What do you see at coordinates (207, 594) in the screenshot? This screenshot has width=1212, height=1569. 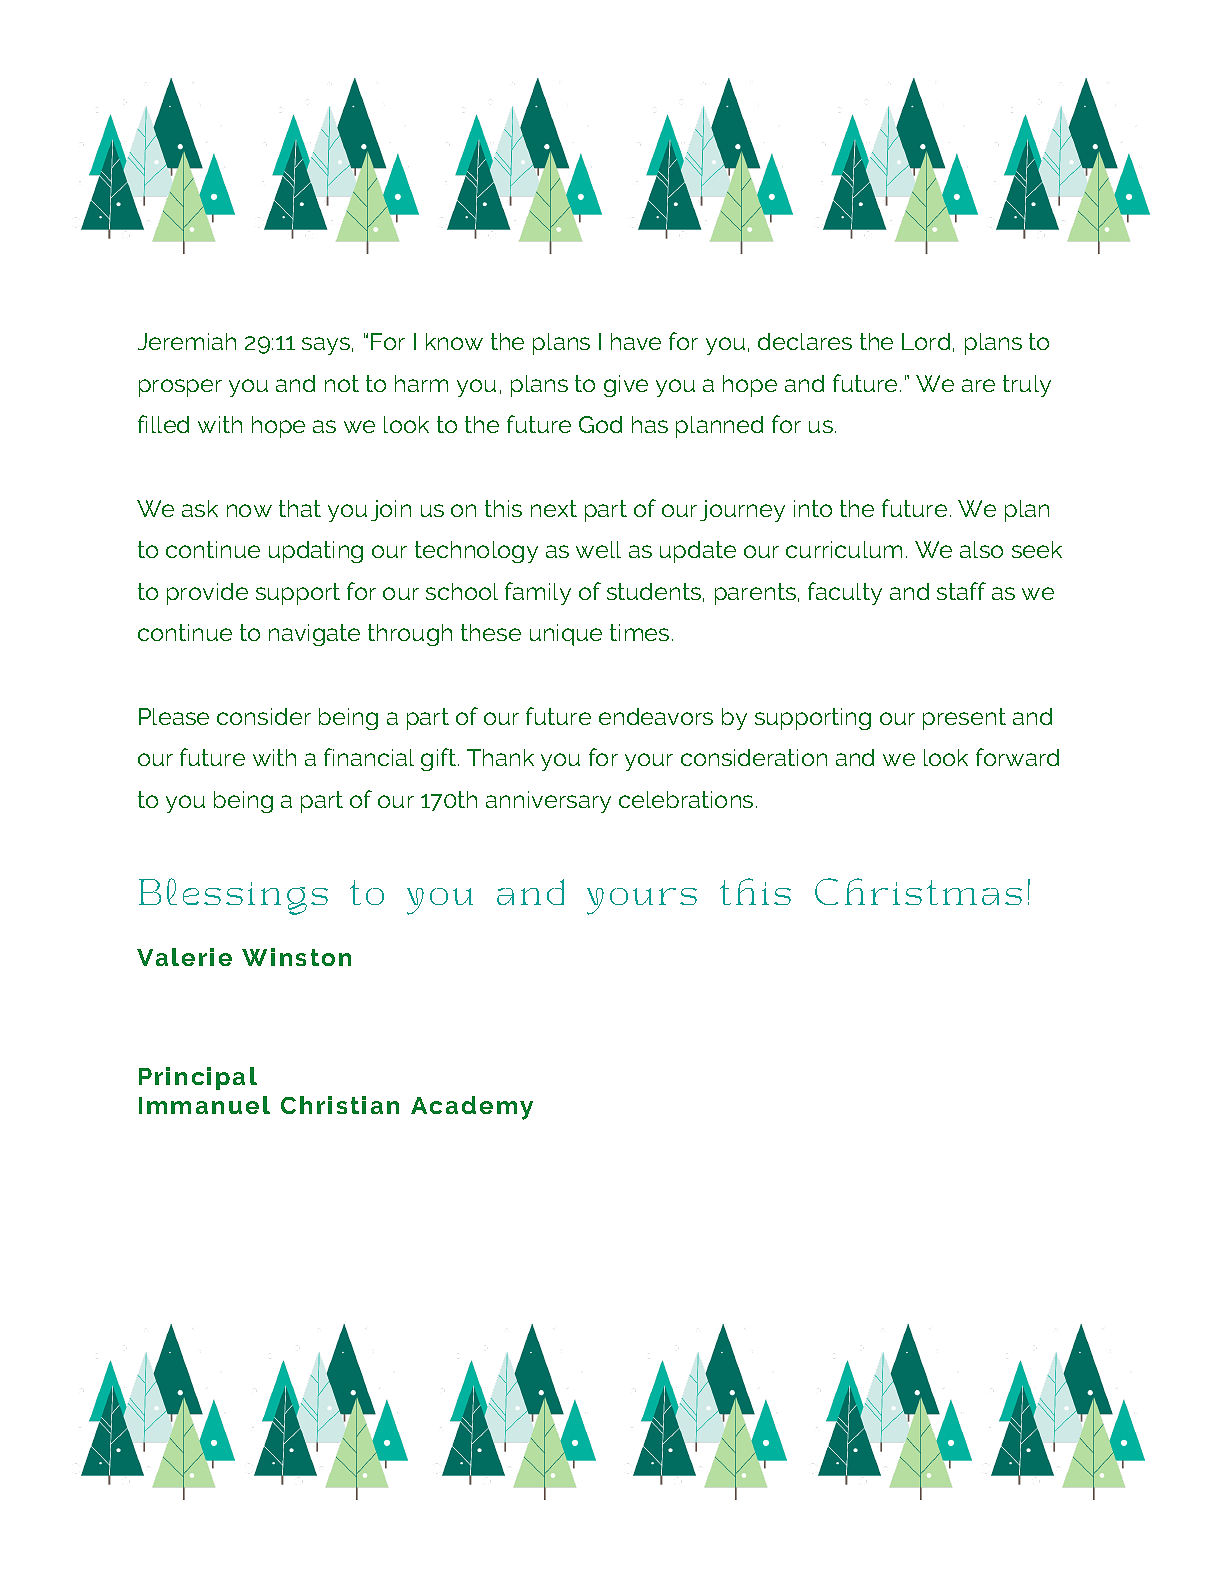 I see `provide` at bounding box center [207, 594].
